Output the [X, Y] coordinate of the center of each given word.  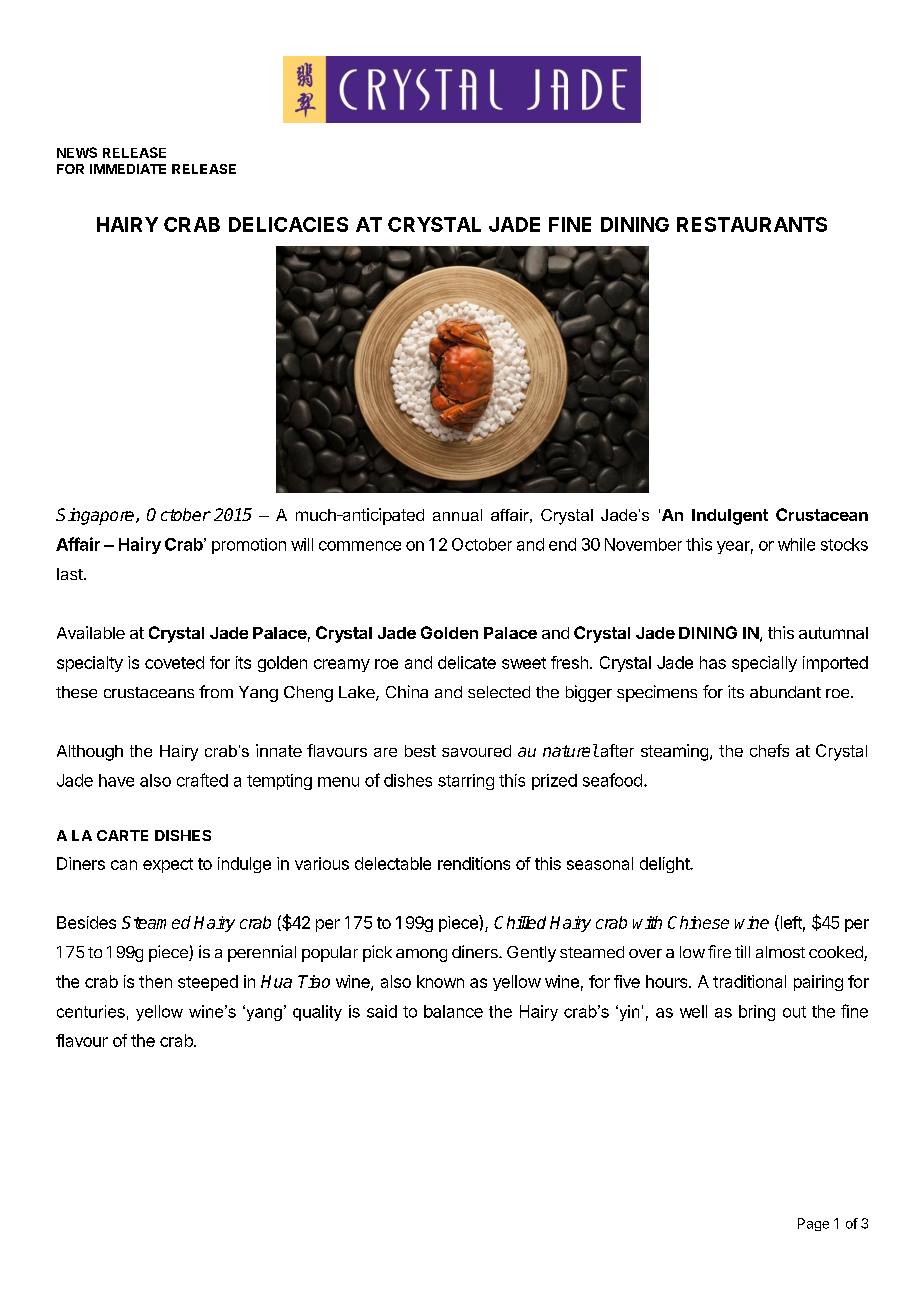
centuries [91, 1011]
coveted [174, 662]
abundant [785, 692]
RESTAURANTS [752, 224]
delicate [467, 662]
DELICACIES [288, 224]
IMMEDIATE [128, 169]
